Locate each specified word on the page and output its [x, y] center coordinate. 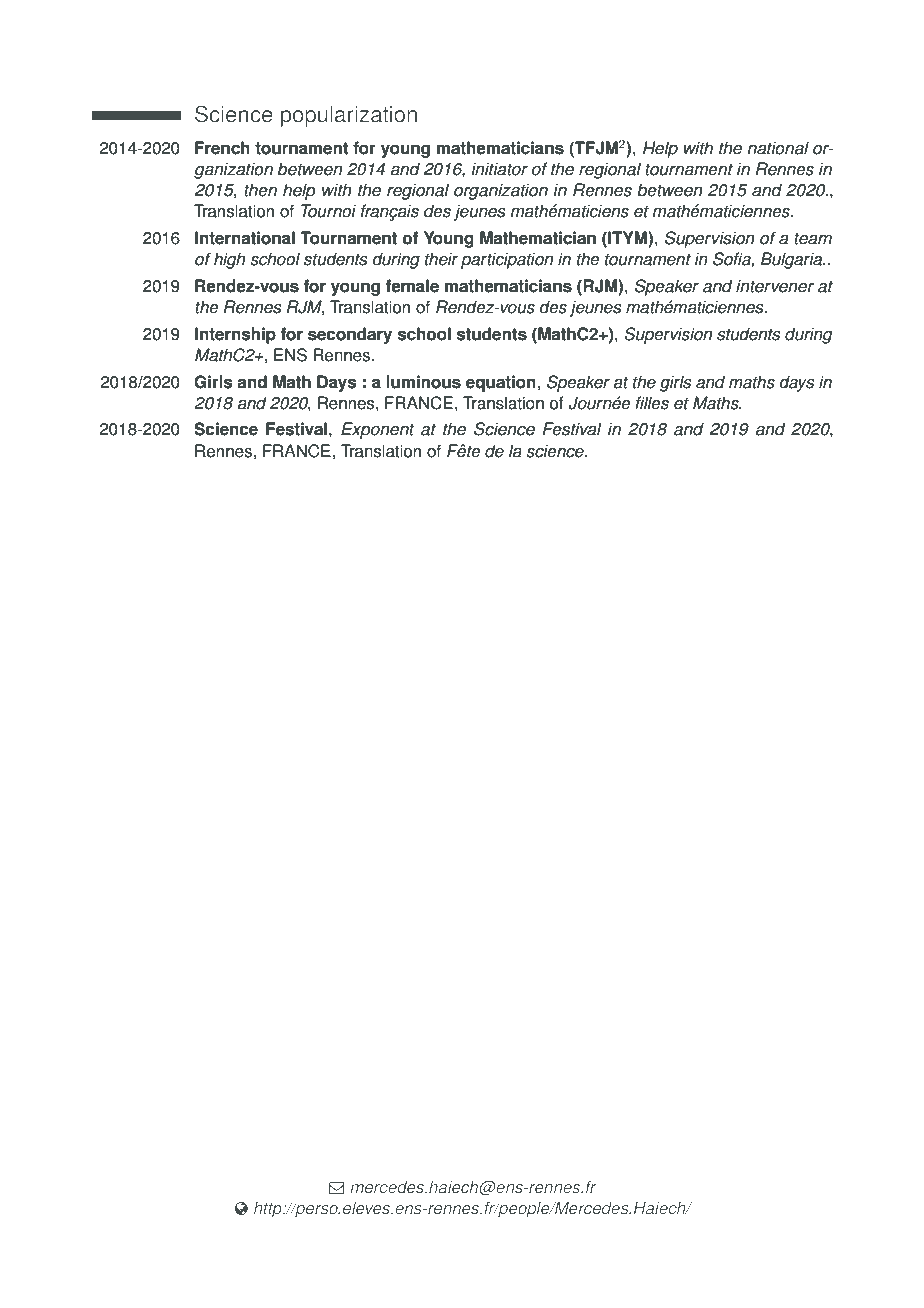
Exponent [378, 430]
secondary [350, 335]
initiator [499, 169]
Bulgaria [793, 260]
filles [652, 403]
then [260, 190]
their [441, 259]
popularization [349, 116]
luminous [423, 382]
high [229, 260]
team [813, 238]
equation [502, 383]
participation [507, 260]
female [412, 286]
